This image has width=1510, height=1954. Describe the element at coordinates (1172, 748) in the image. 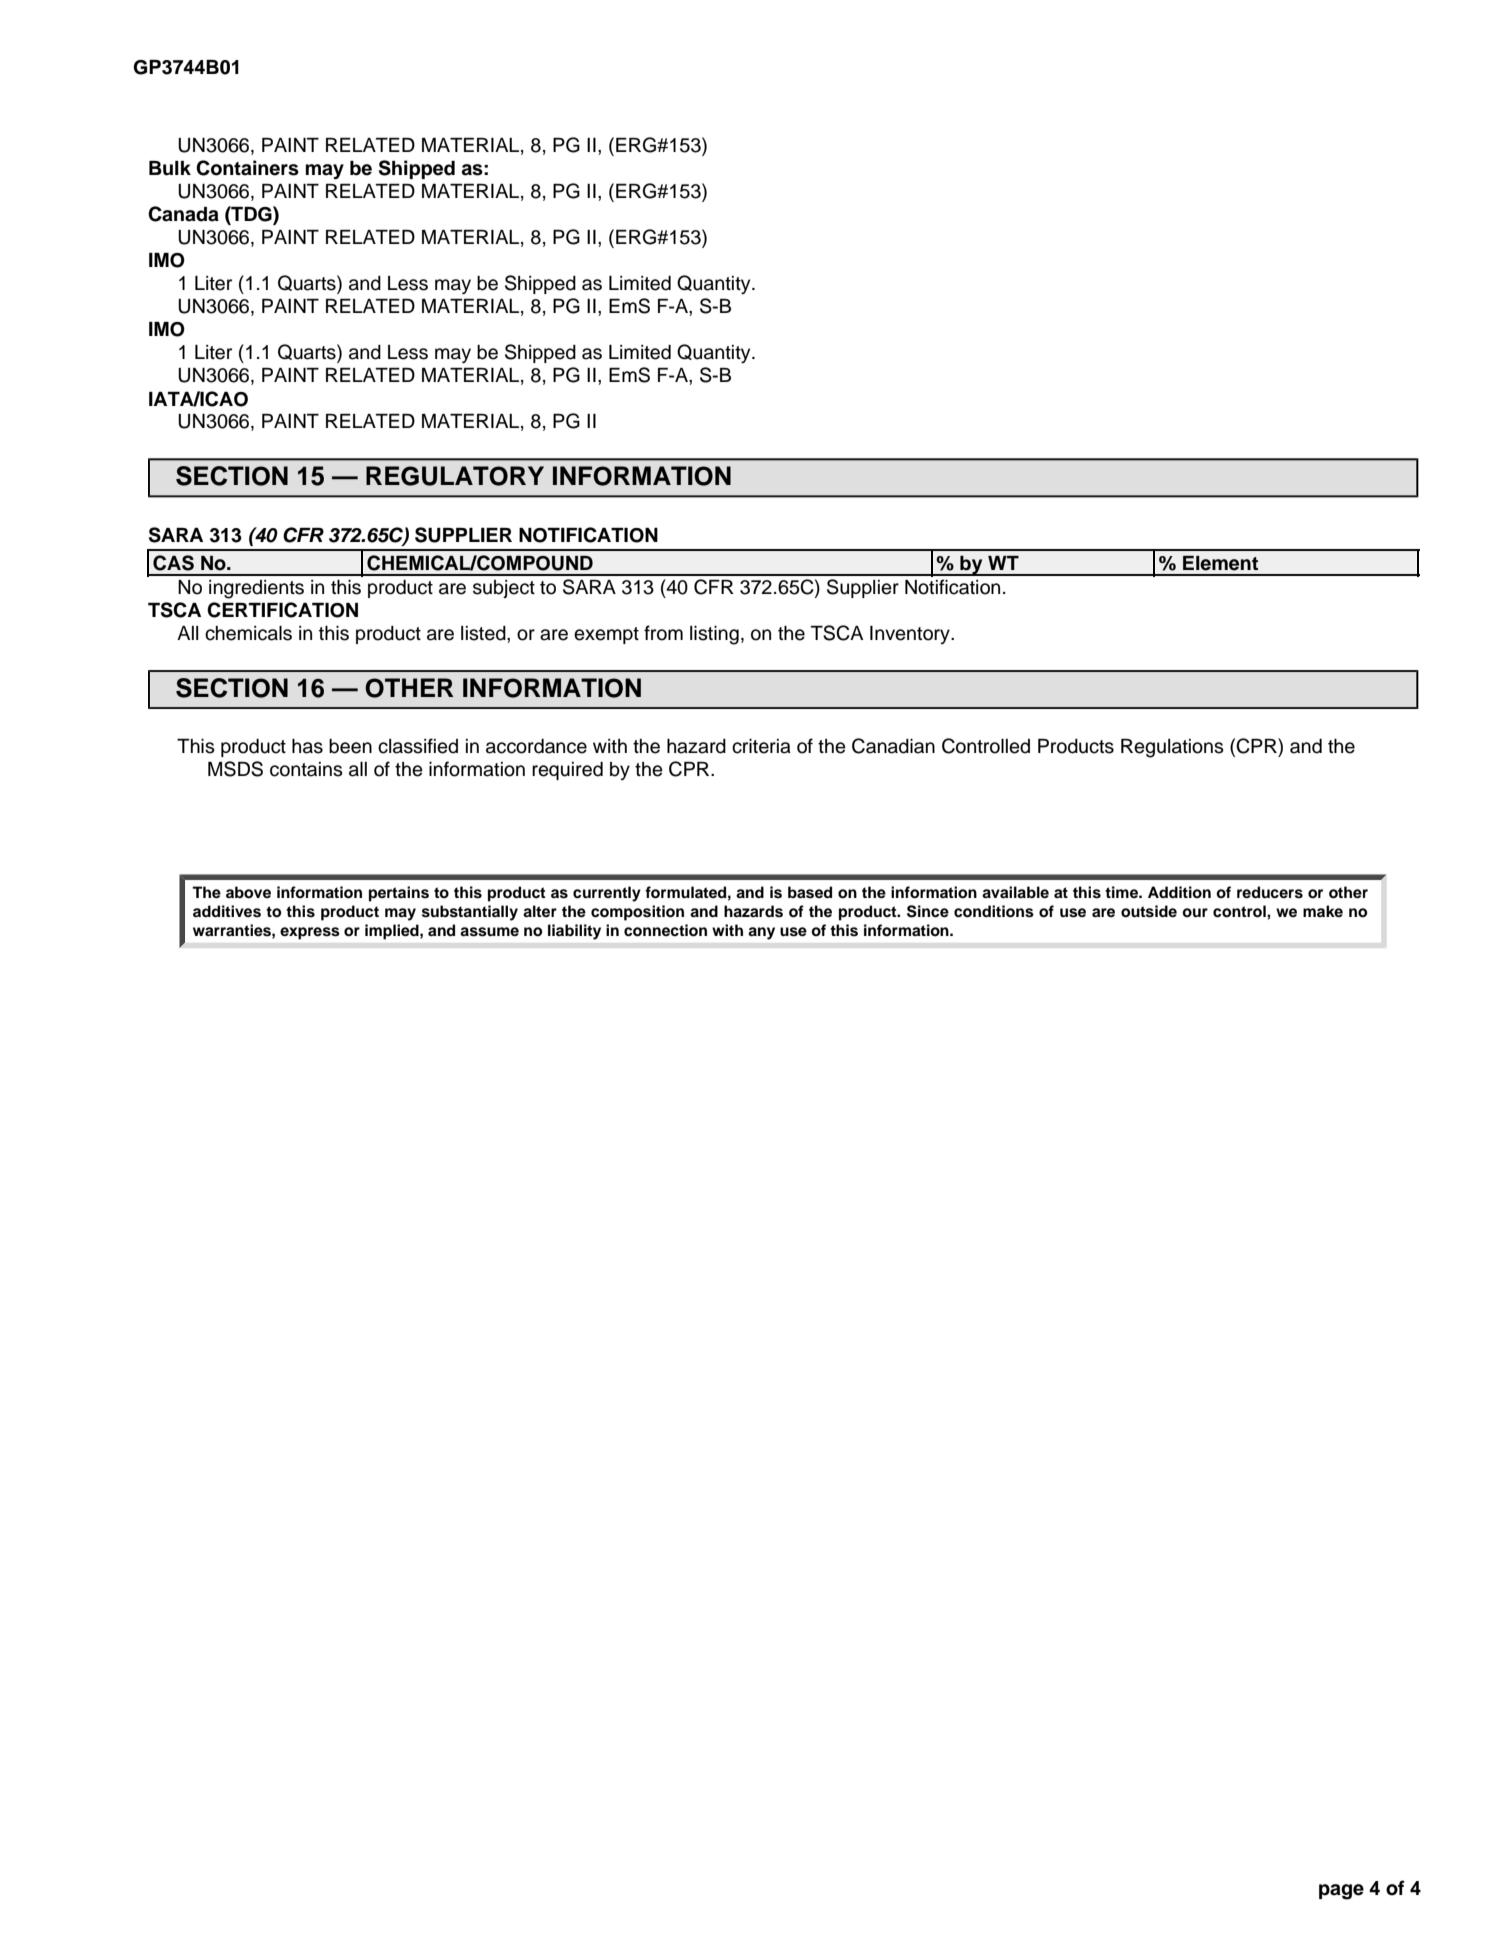

I see `Regulations` at that location.
